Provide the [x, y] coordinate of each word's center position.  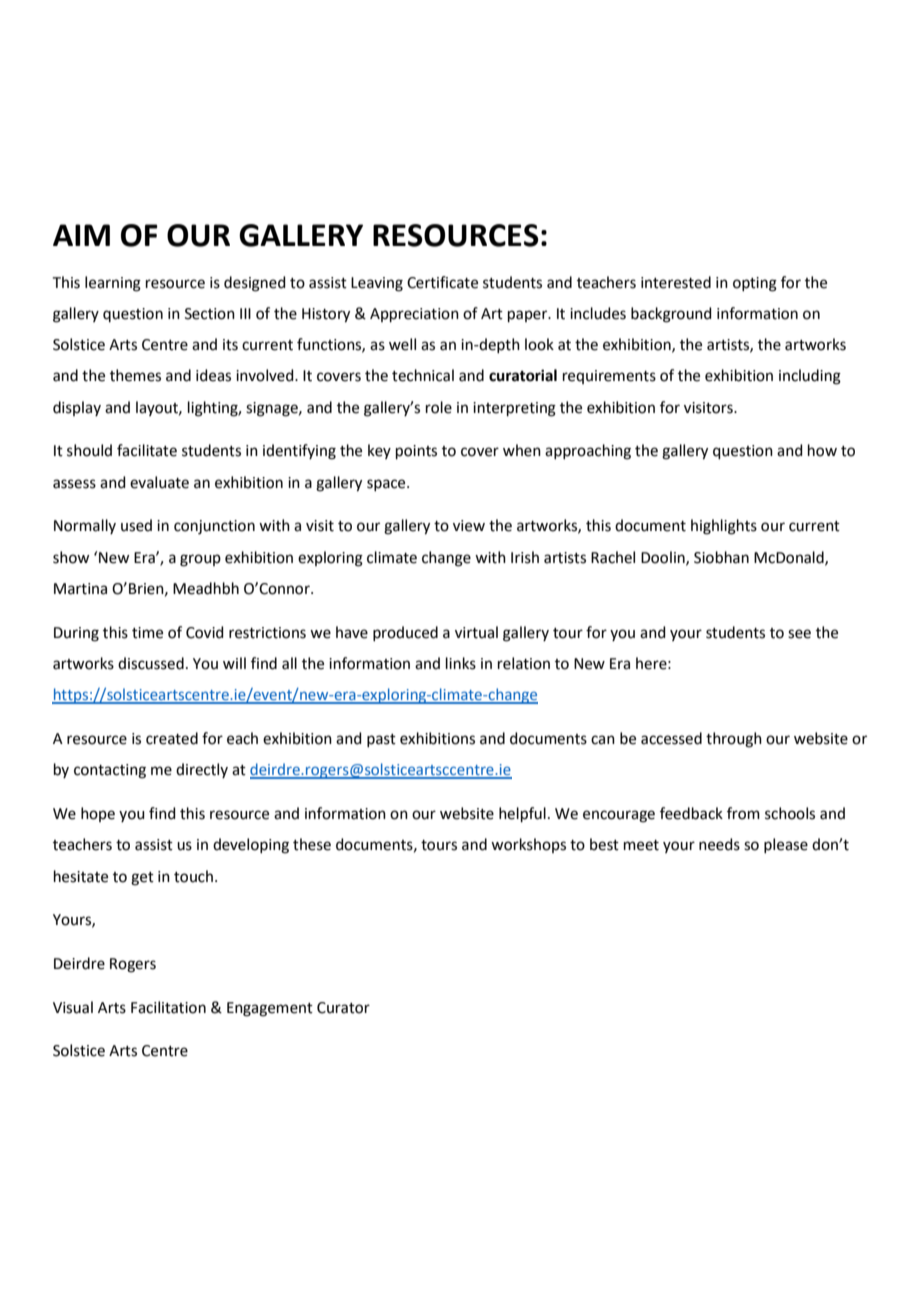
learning [113, 284]
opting [755, 284]
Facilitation [168, 1007]
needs [719, 844]
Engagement [270, 1009]
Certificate [442, 282]
